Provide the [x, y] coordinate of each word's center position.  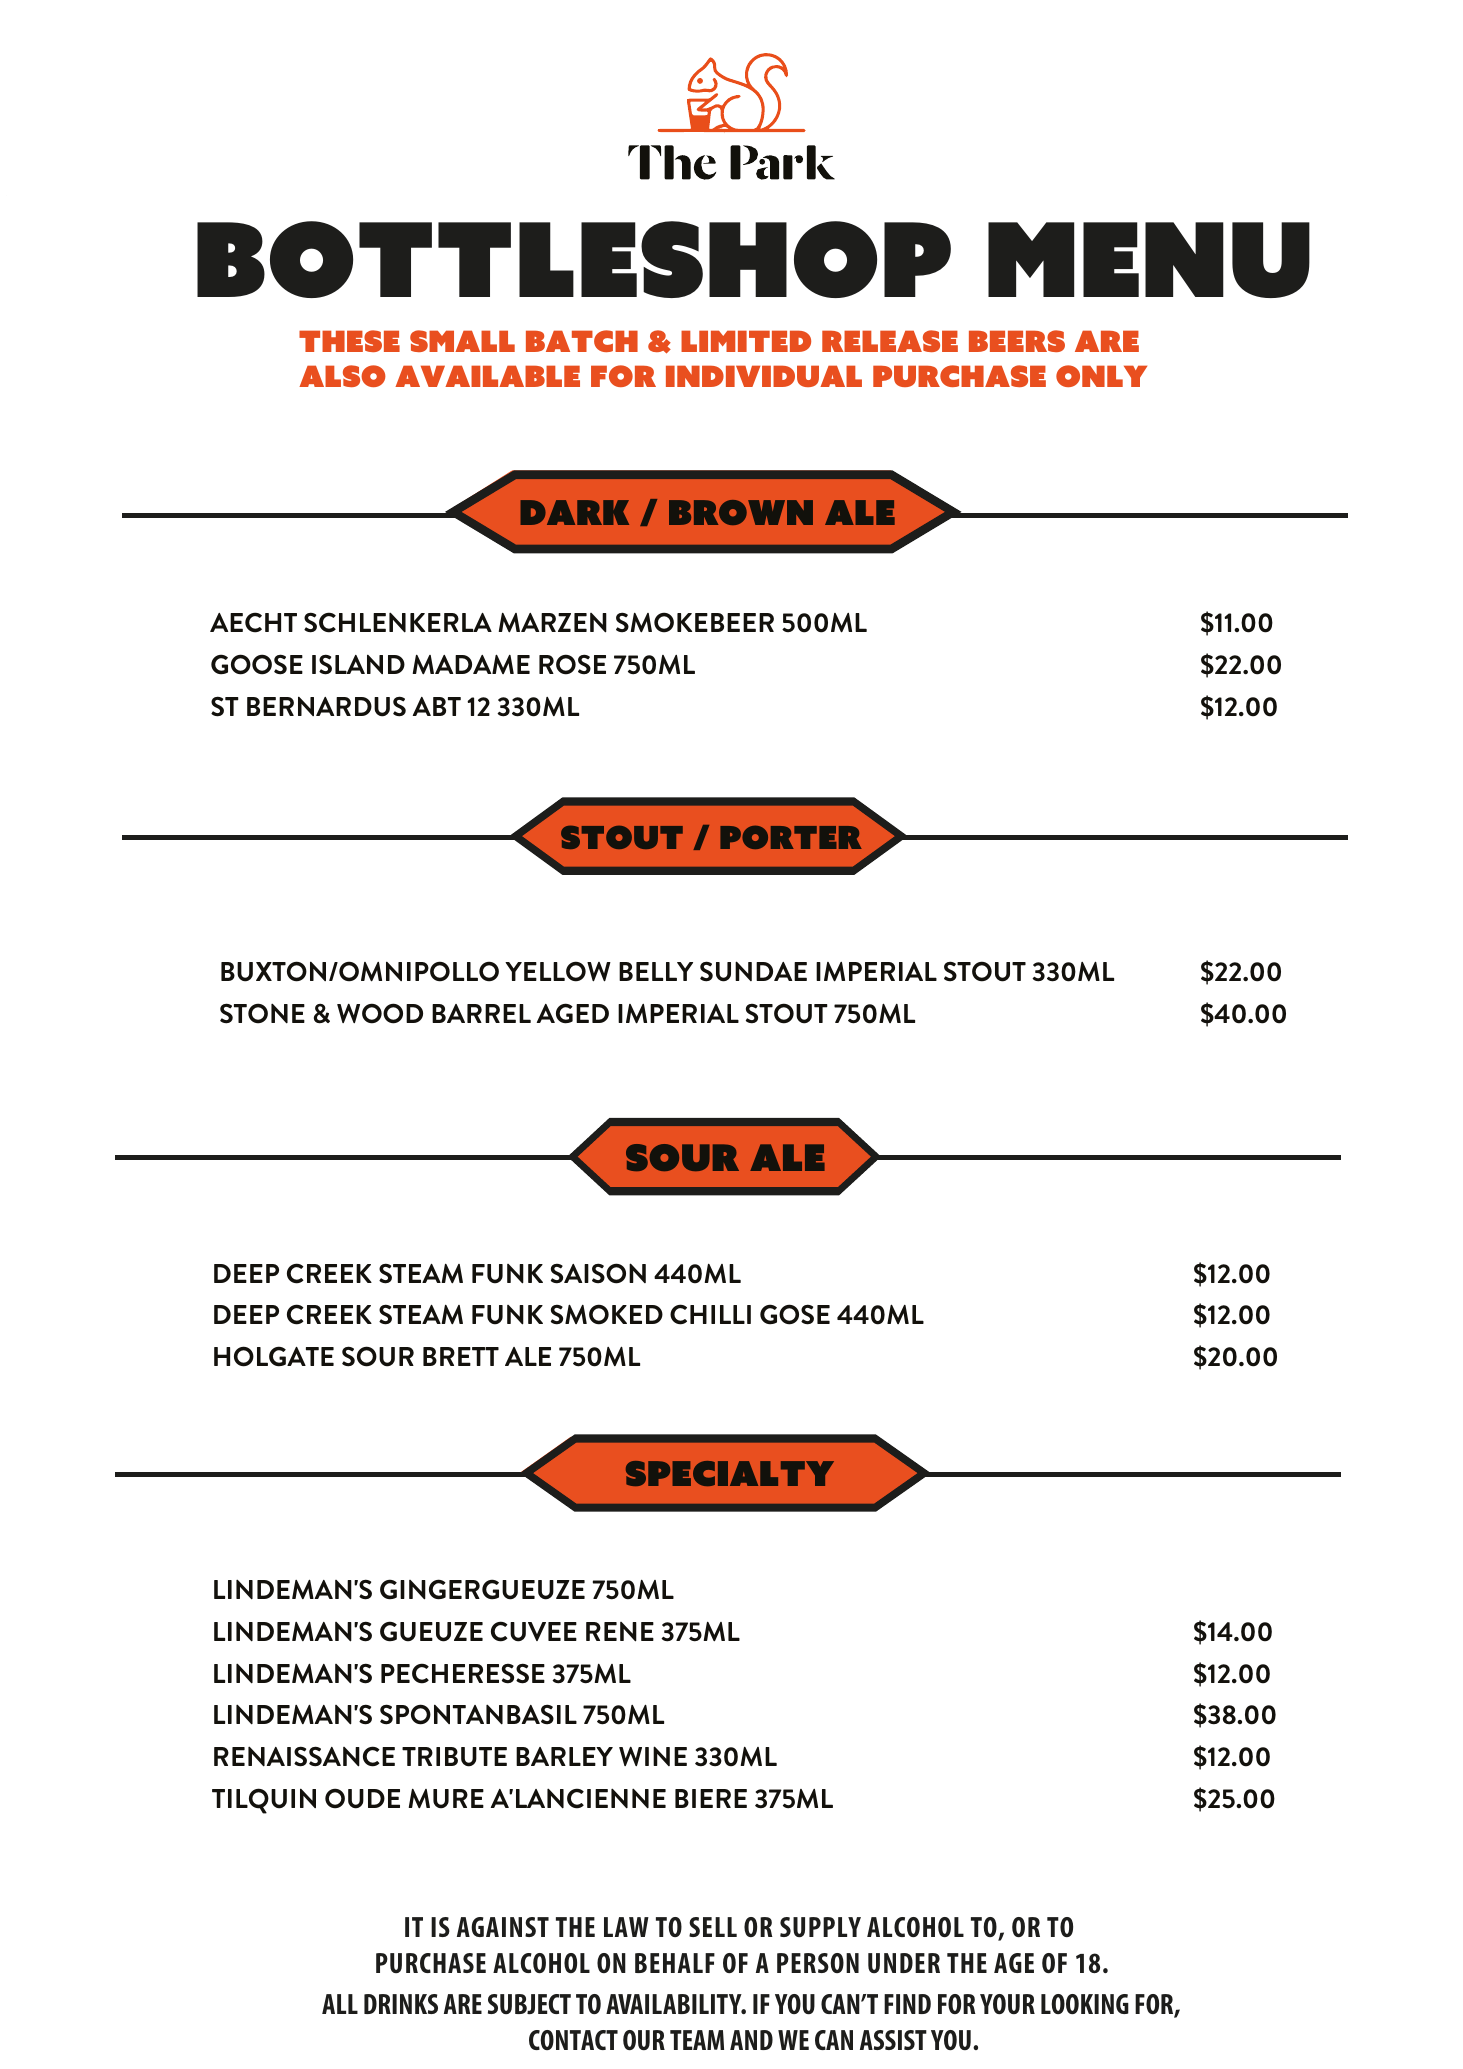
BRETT [461, 1356]
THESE [349, 341]
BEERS [1017, 341]
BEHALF [675, 1963]
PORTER [791, 837]
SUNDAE [753, 971]
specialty [730, 1473]
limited [746, 341]
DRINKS [401, 2004]
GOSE [795, 1314]
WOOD [380, 1013]
